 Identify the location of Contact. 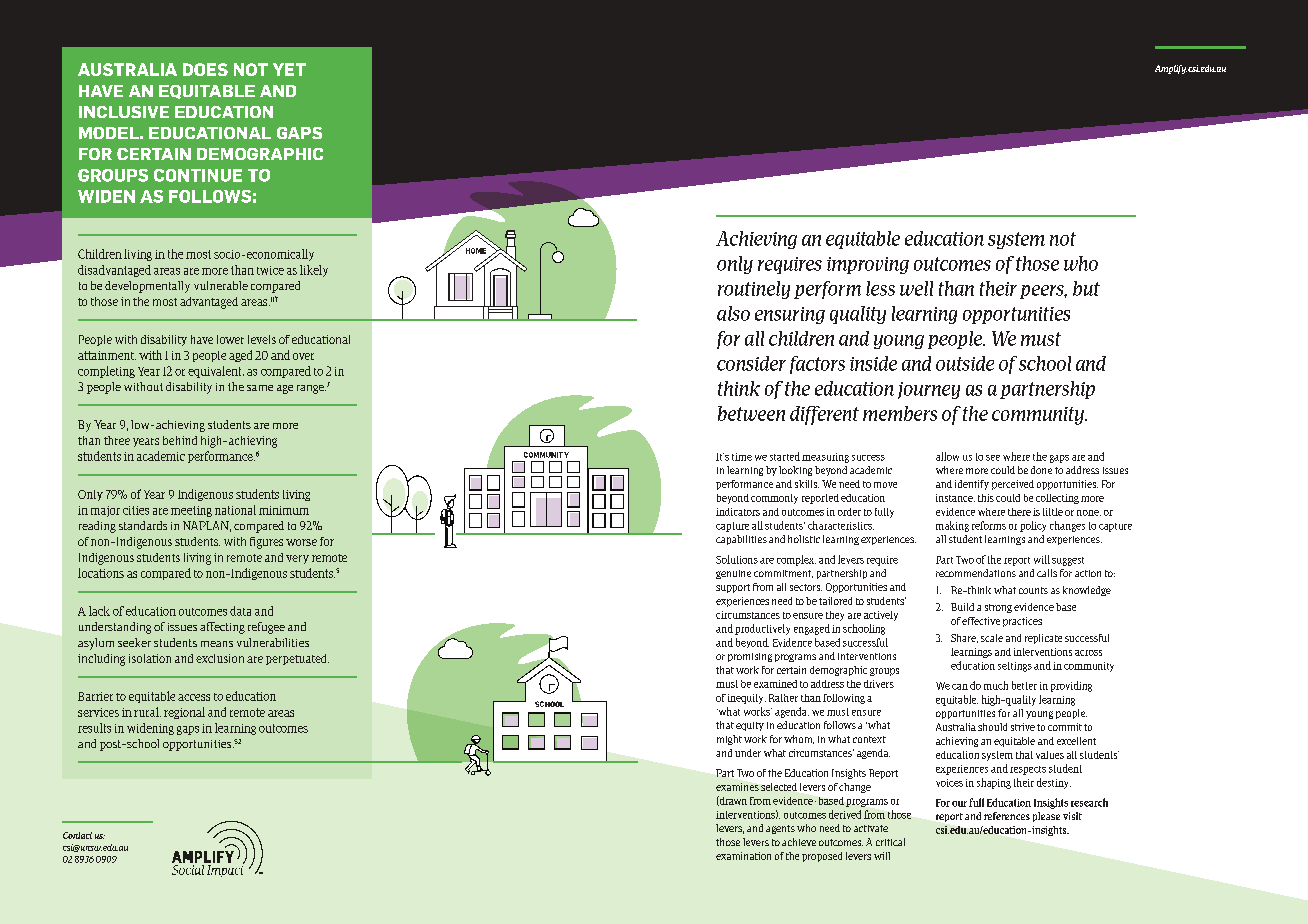
(77, 835).
